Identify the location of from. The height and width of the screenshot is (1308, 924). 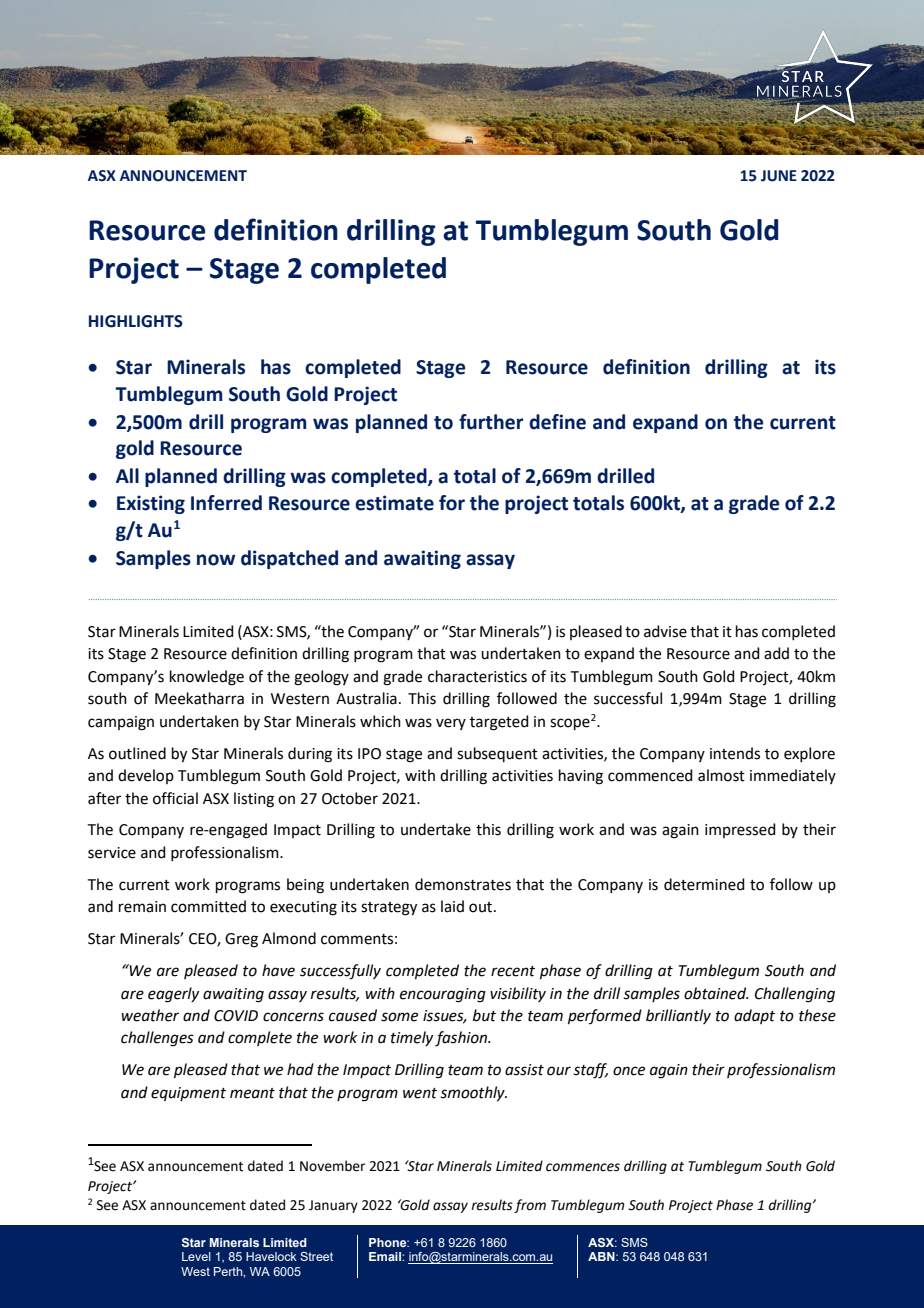
(530, 1206).
